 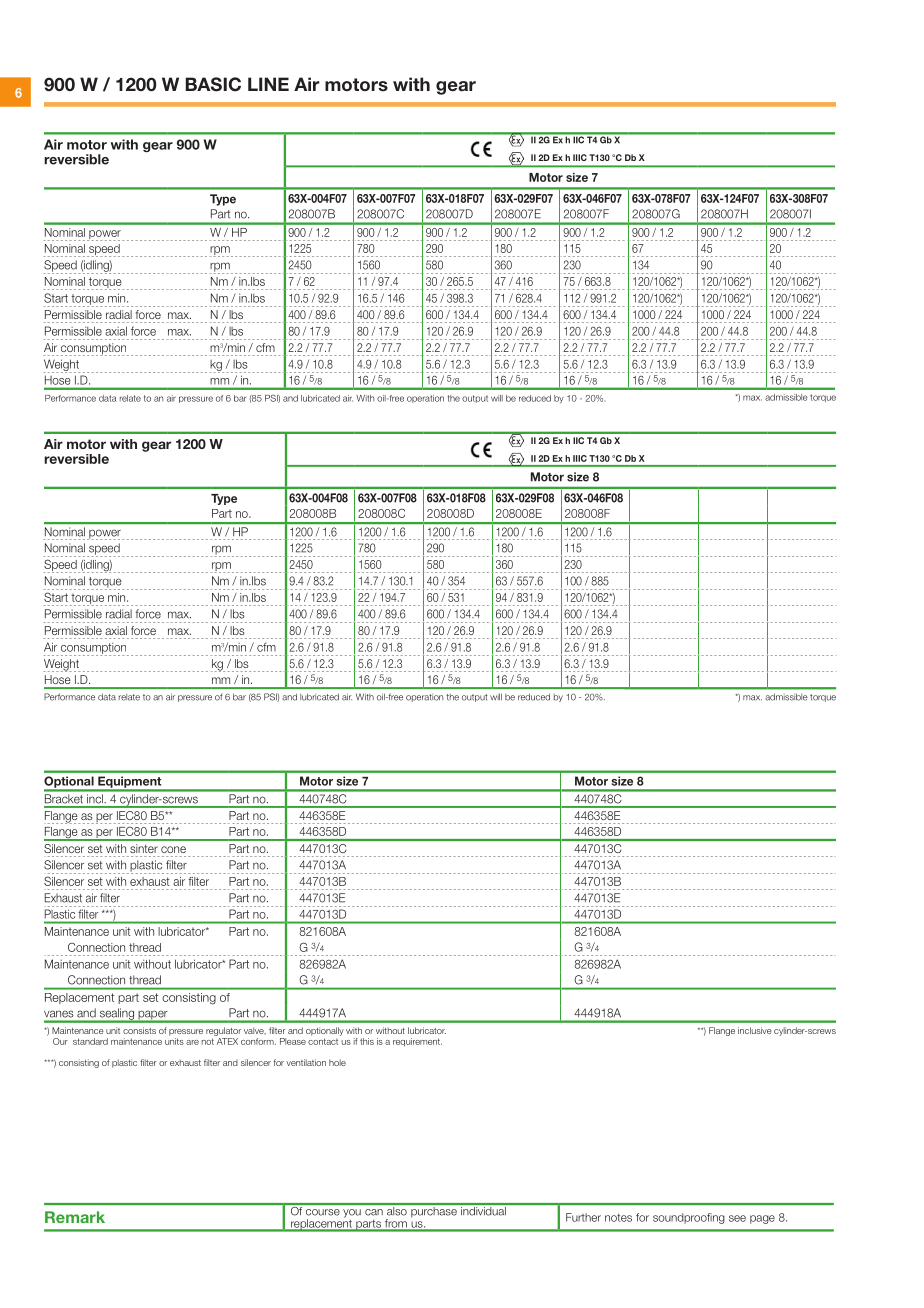 What do you see at coordinates (268, 84) in the image?
I see `LINE` at bounding box center [268, 84].
